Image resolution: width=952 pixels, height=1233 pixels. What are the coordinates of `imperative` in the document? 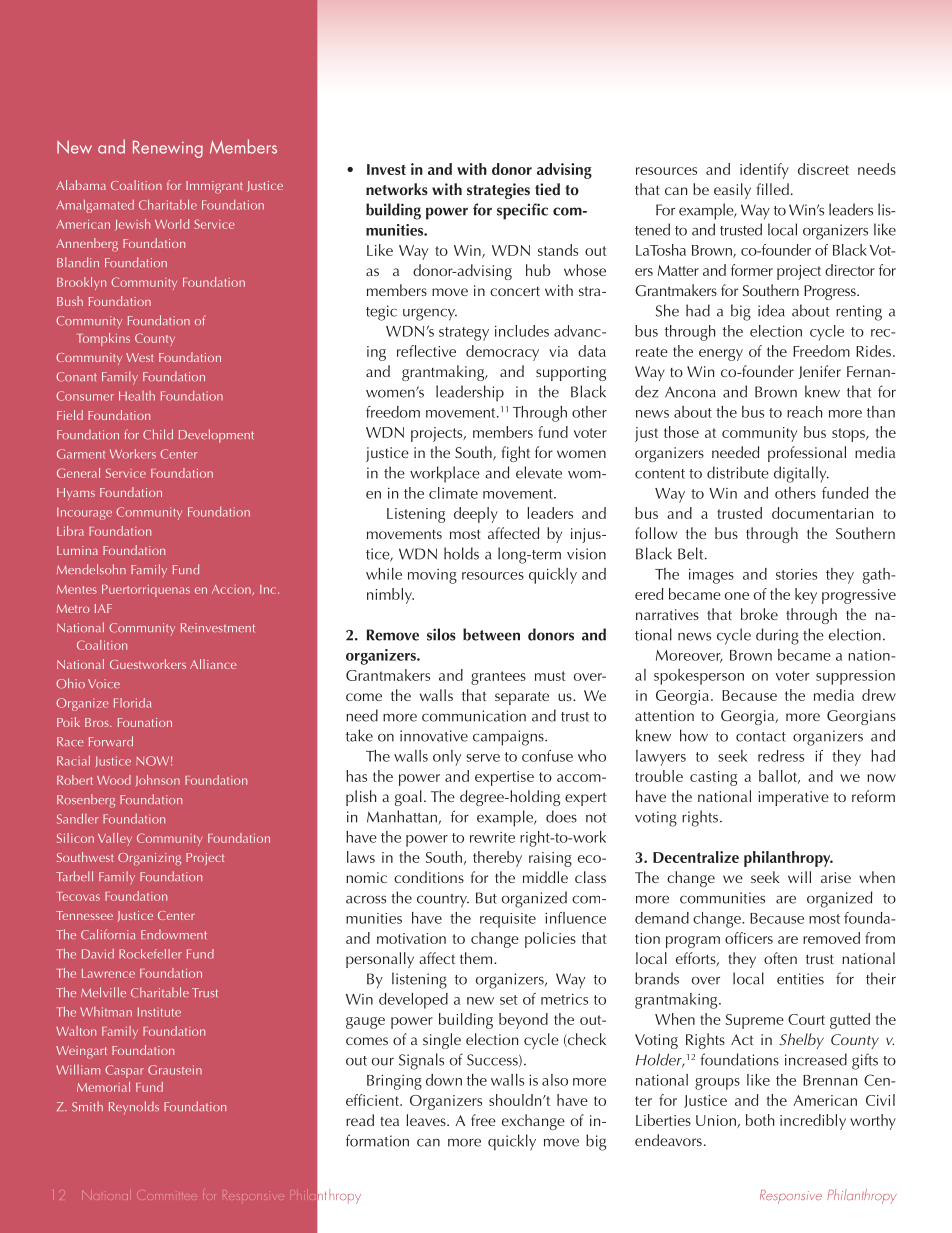 It's located at (793, 798).
